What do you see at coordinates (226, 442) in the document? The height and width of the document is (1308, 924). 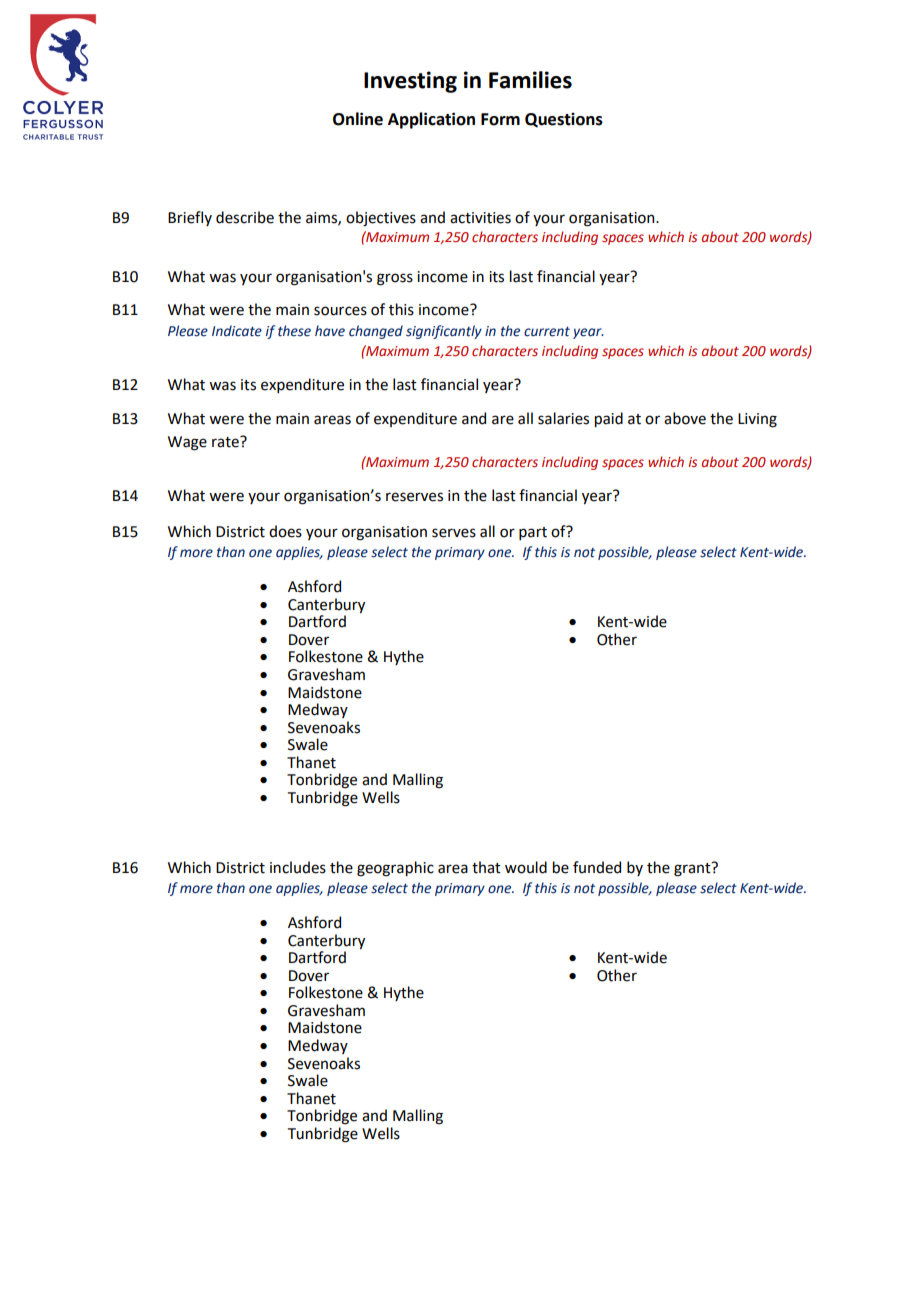 I see `rate` at bounding box center [226, 442].
